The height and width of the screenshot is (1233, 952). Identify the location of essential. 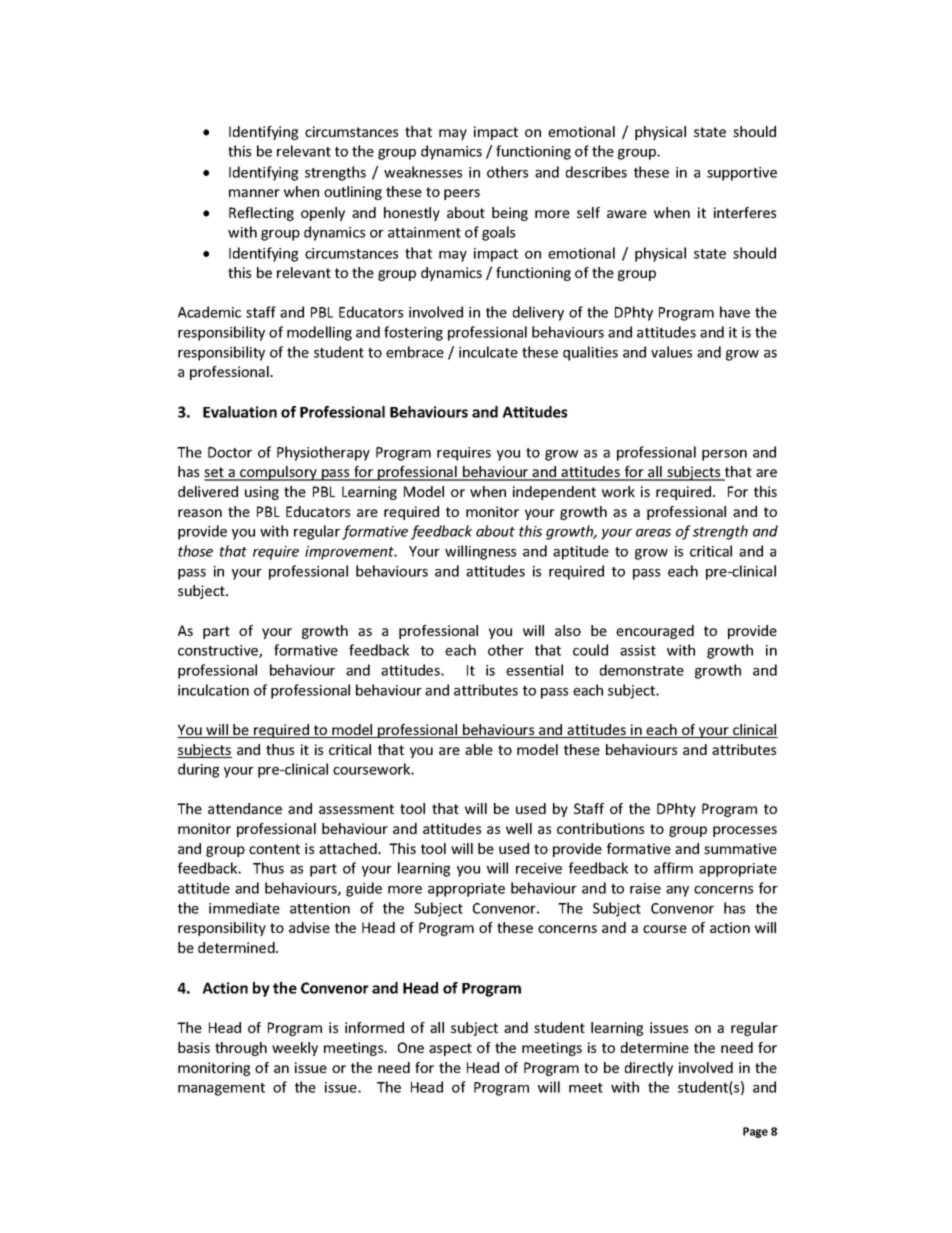
(534, 670).
